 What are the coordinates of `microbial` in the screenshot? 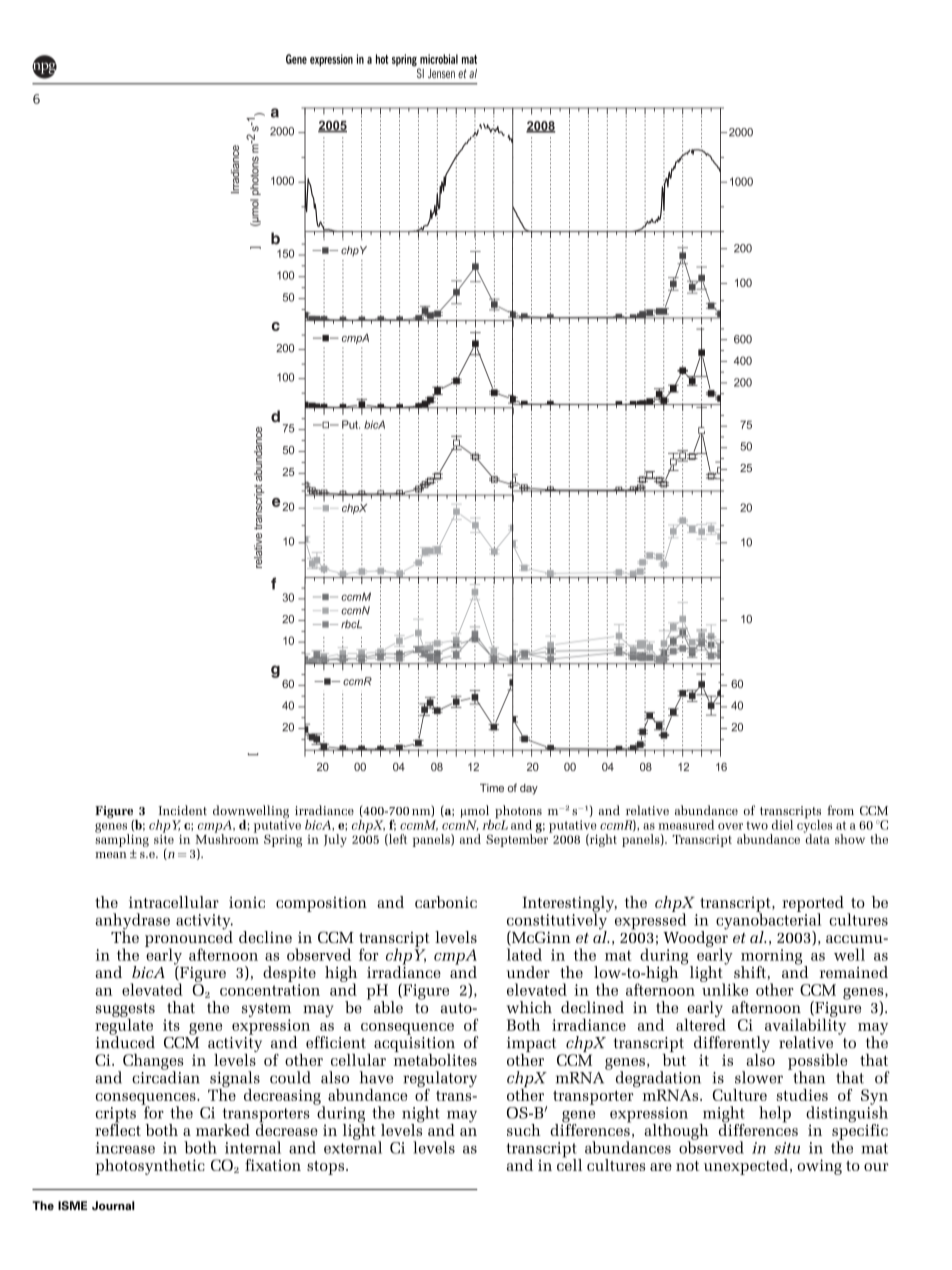 It's located at (439, 59).
